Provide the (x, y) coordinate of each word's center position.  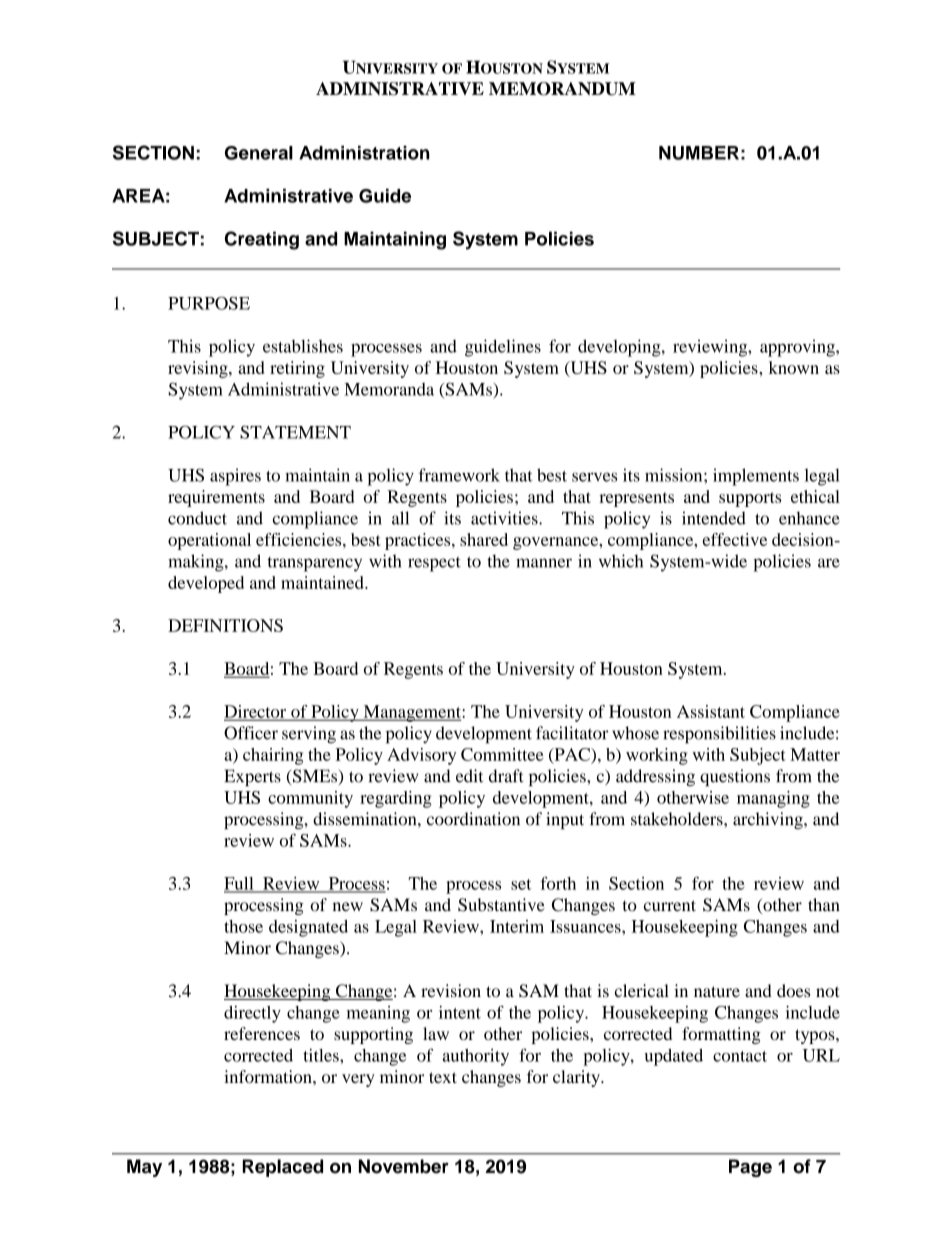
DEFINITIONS (225, 625)
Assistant (711, 711)
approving (798, 348)
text (443, 1077)
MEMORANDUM (562, 89)
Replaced (282, 1168)
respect (434, 564)
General (259, 153)
